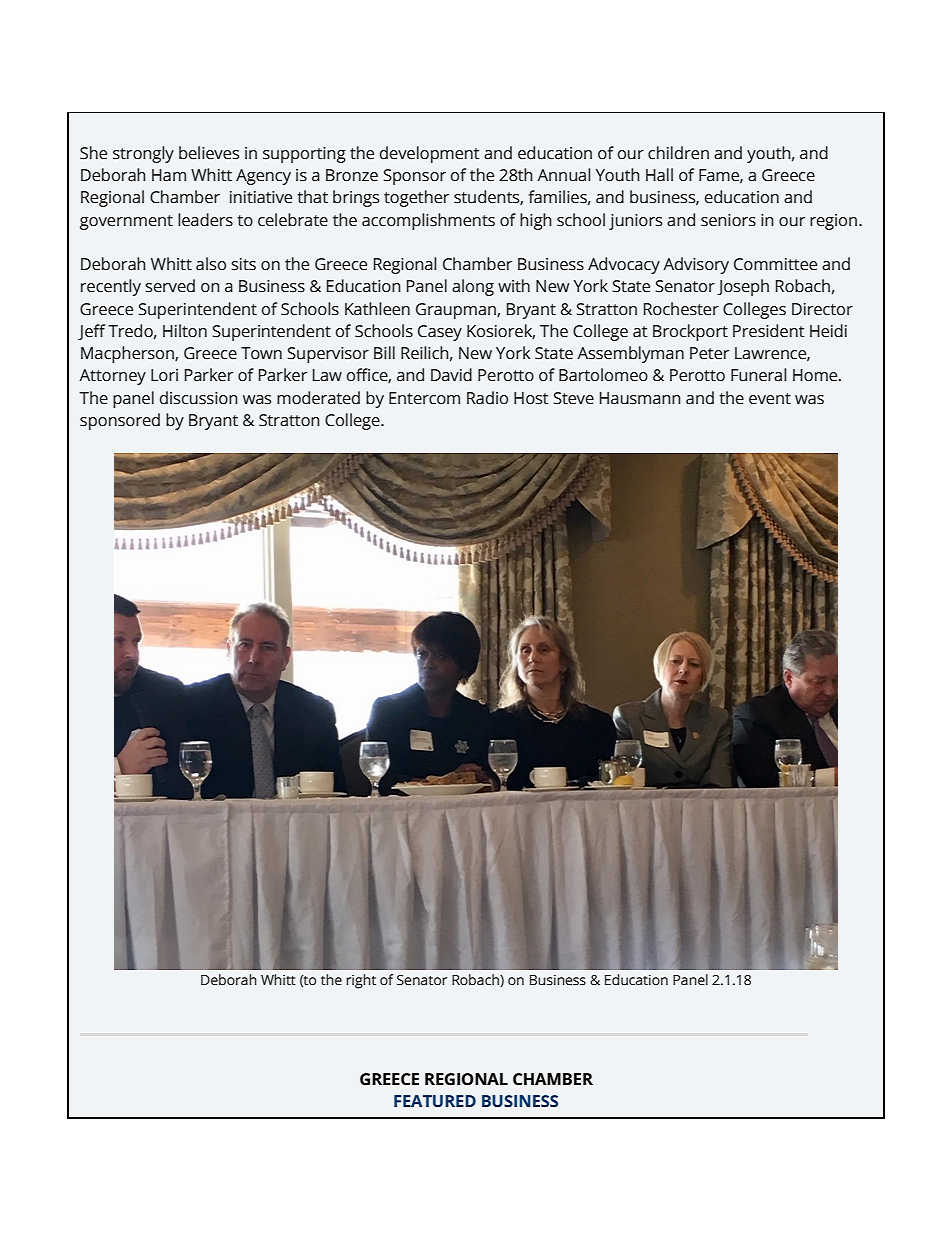  I want to click on seniors, so click(728, 220).
